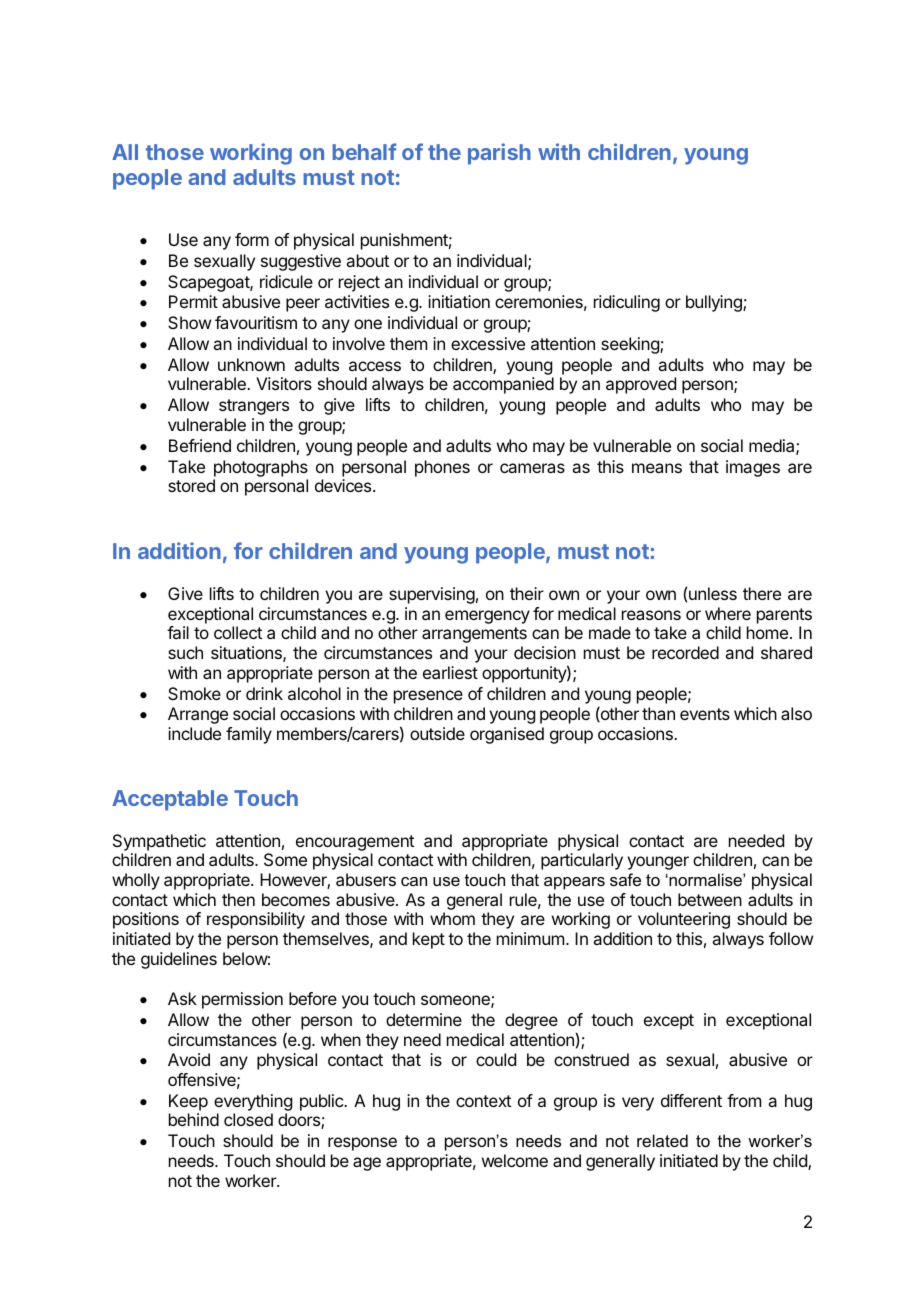  I want to click on such, so click(185, 652).
